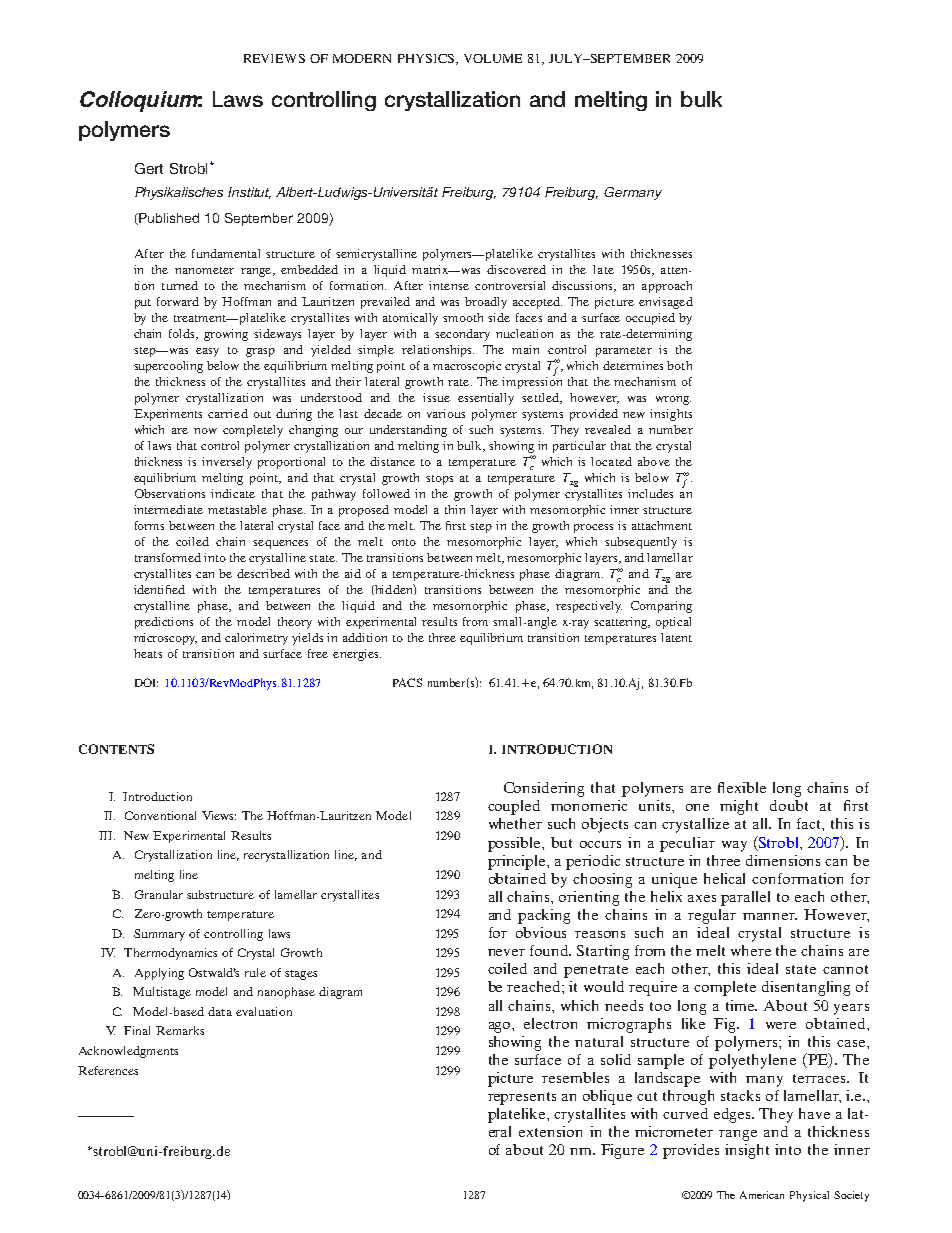  I want to click on American, so click(762, 1195).
